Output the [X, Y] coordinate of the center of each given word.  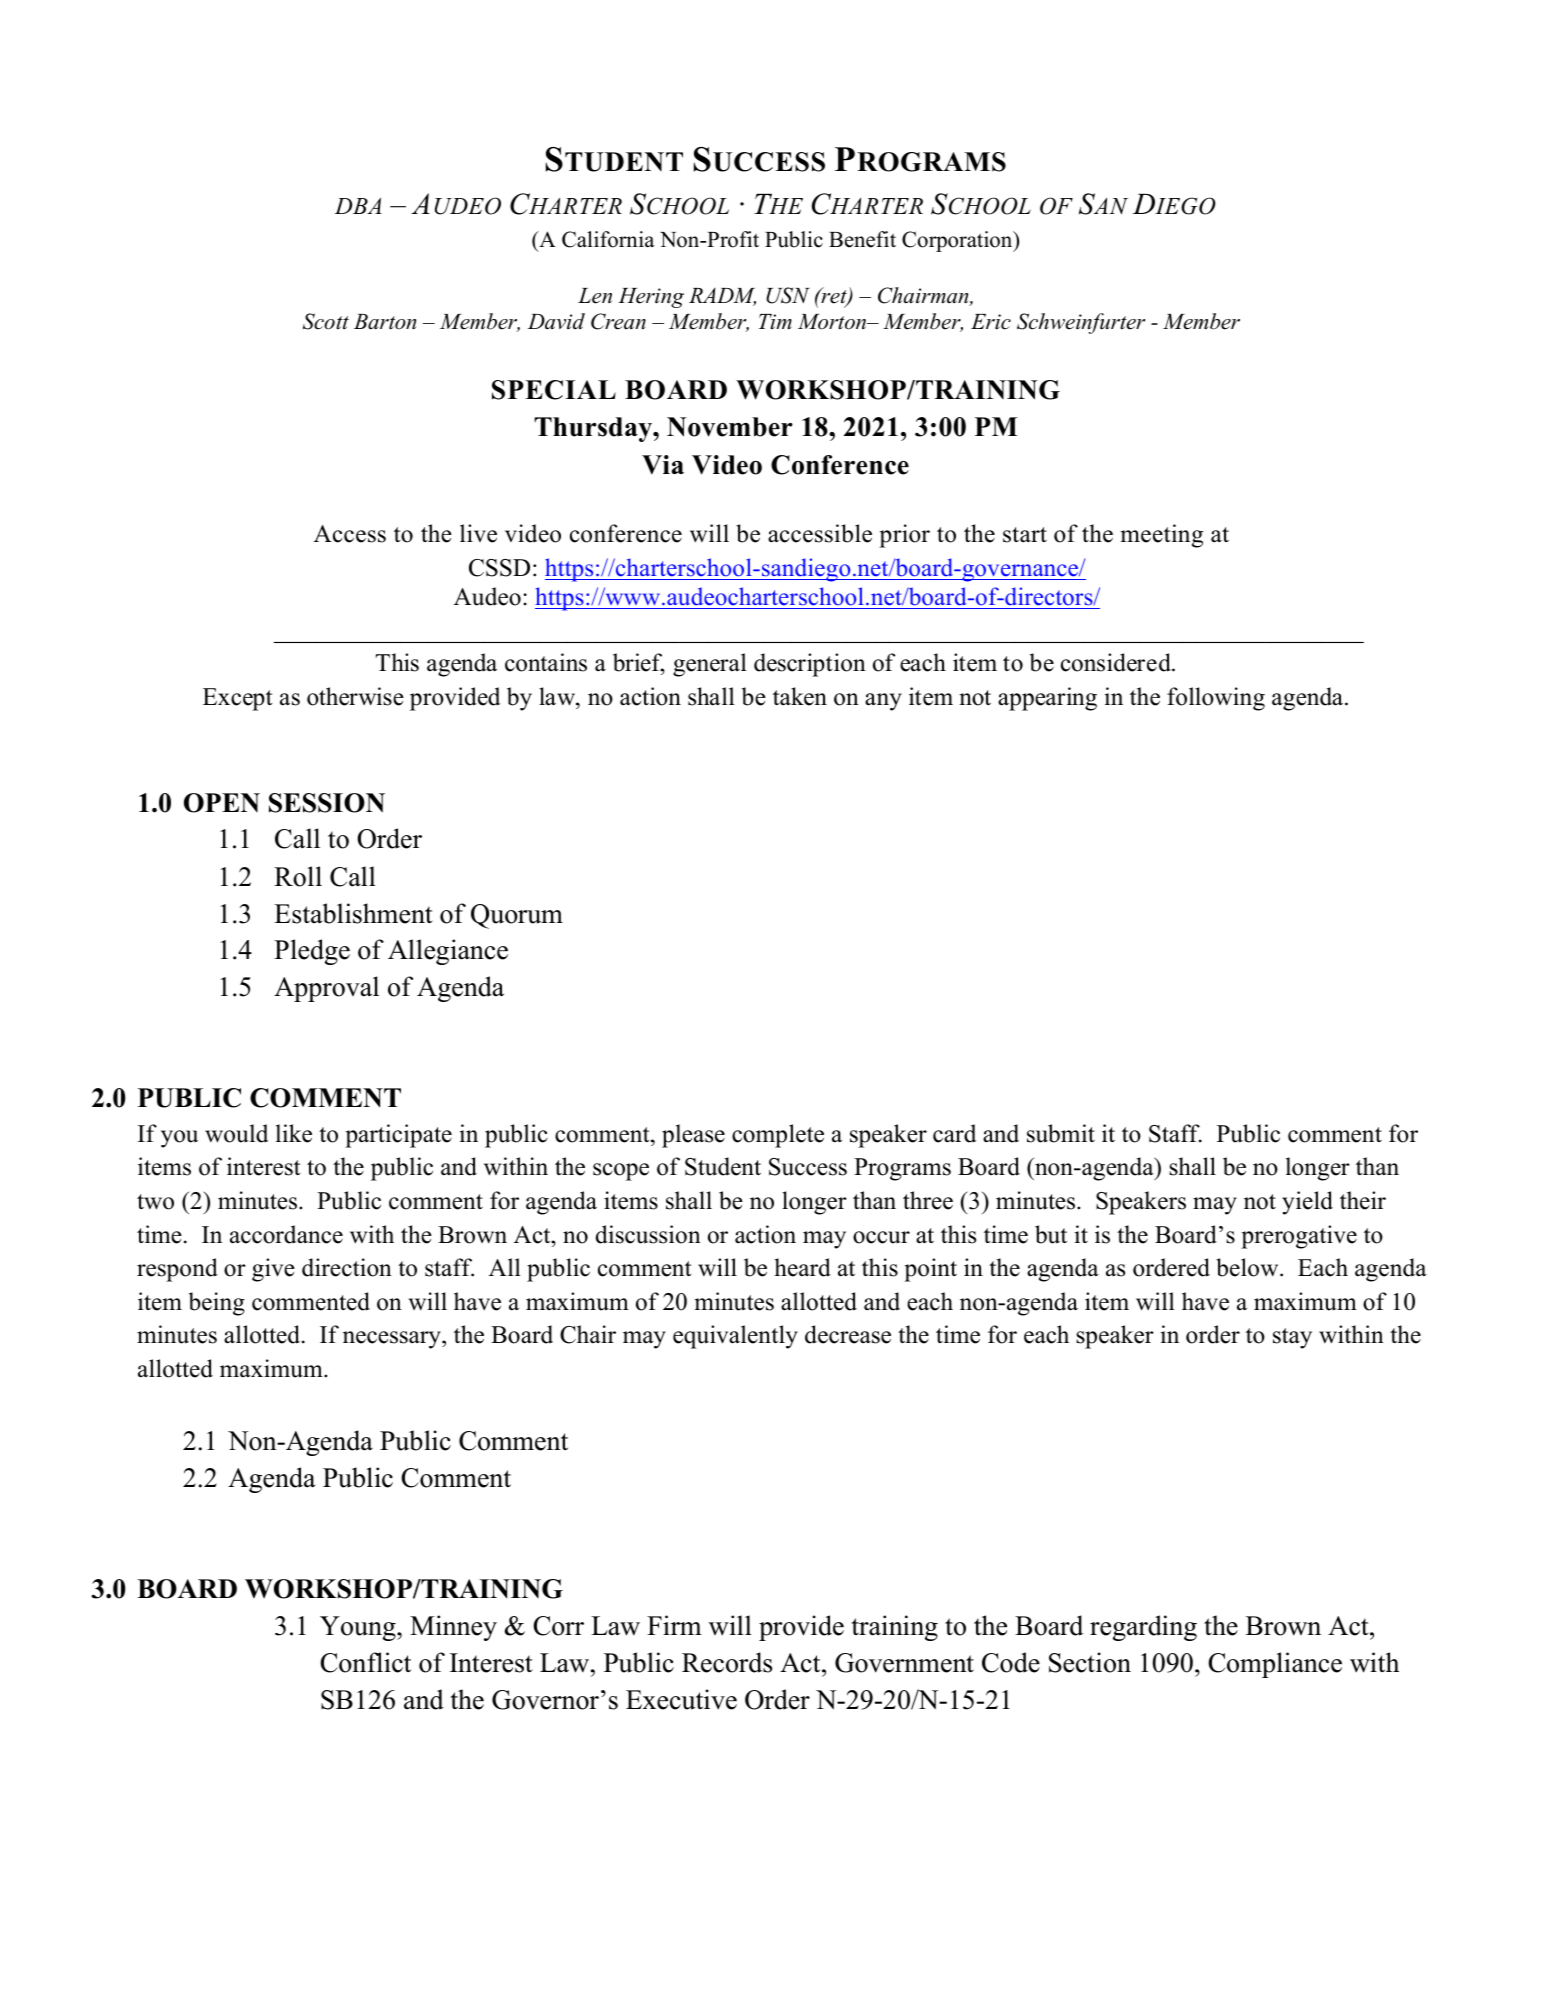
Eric [991, 322]
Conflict [365, 1662]
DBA [358, 206]
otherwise [355, 696]
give [273, 1270]
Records [727, 1662]
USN [788, 295]
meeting [1162, 536]
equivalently [735, 1337]
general [710, 665]
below [1248, 1267]
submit [1061, 1133]
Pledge [312, 952]
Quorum [517, 916]
